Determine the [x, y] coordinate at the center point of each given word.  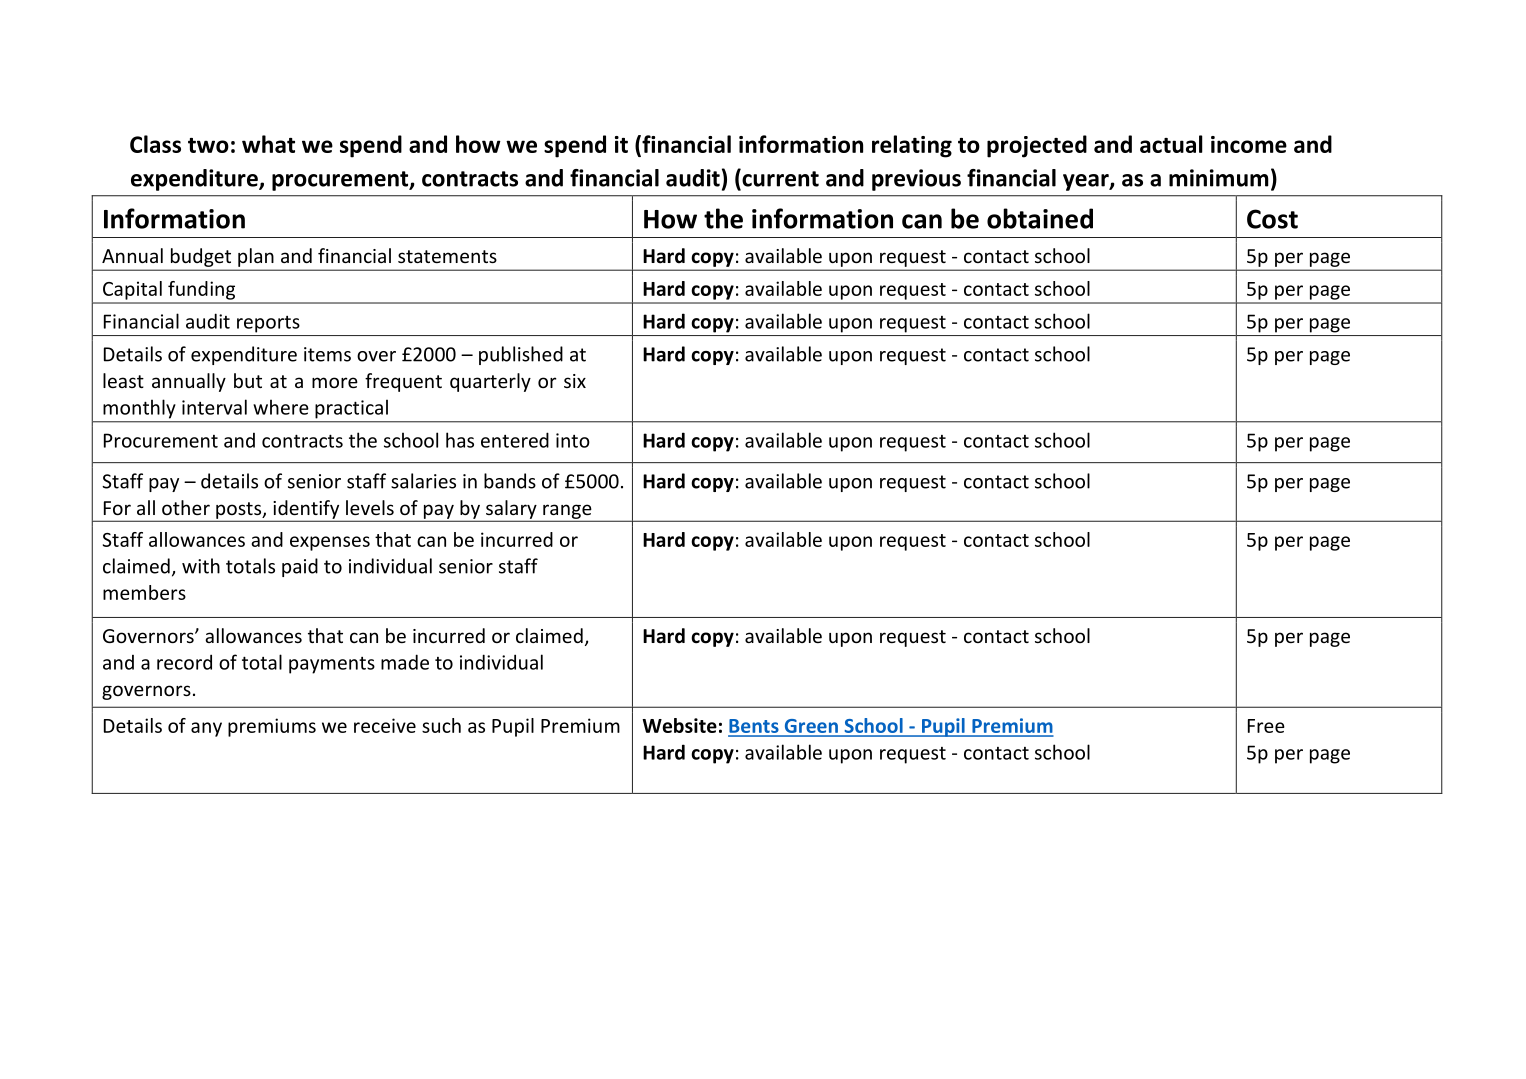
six [575, 381]
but [248, 380]
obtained [1040, 218]
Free [1266, 726]
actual [1171, 144]
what [268, 144]
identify [306, 510]
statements [447, 256]
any [206, 729]
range [567, 512]
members [144, 592]
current [779, 178]
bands [510, 481]
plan [256, 257]
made [405, 662]
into [573, 440]
